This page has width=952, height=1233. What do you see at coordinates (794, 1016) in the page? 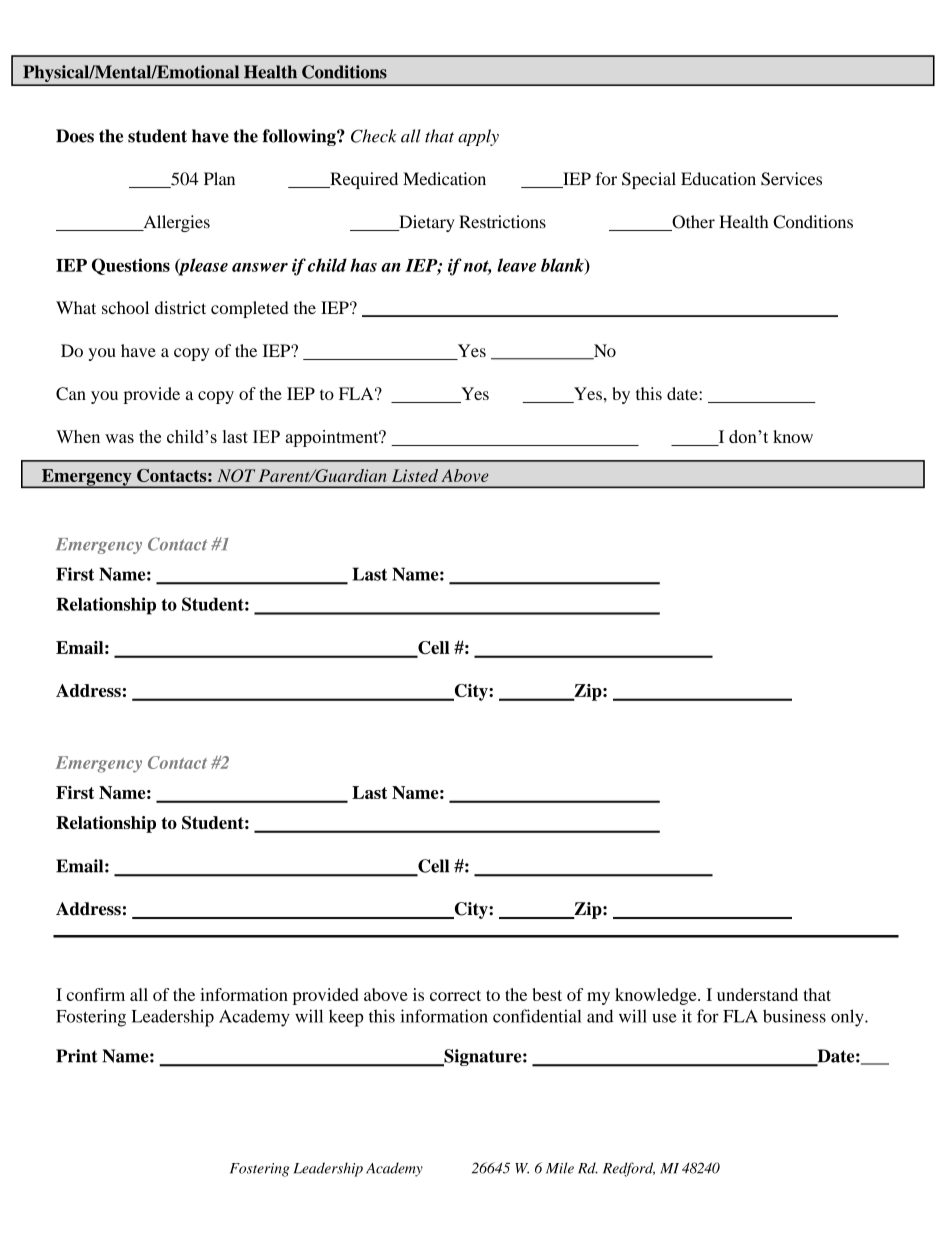
I see `business` at bounding box center [794, 1016].
